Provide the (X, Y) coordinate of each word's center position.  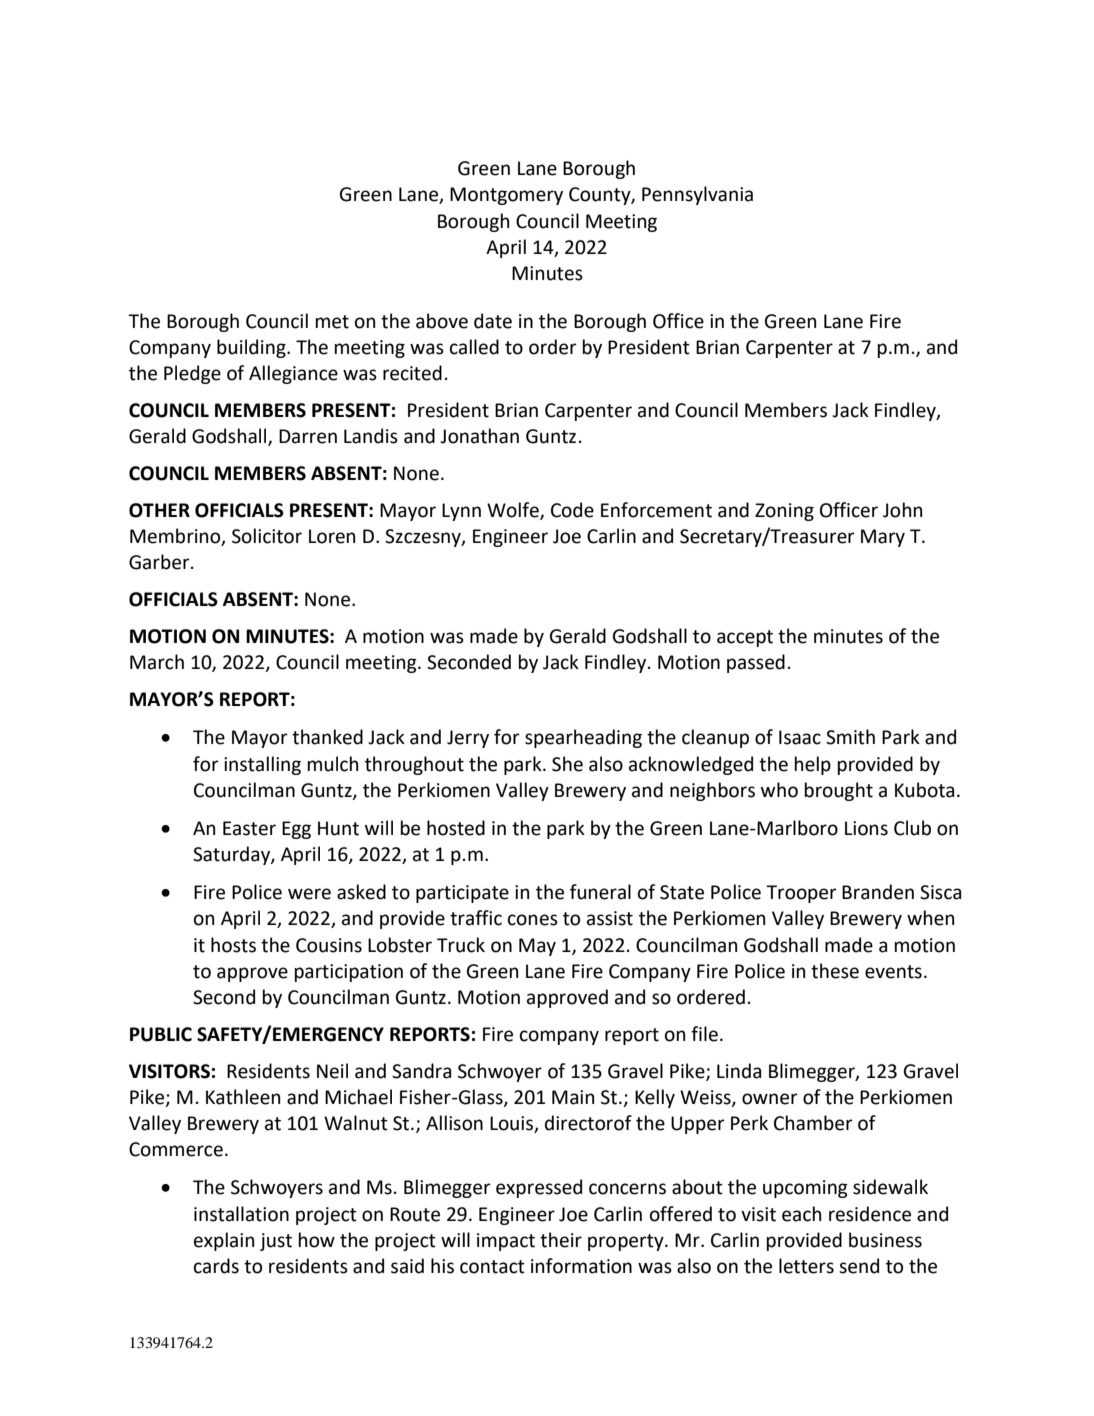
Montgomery (506, 196)
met (332, 322)
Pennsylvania (697, 195)
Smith (850, 737)
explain (224, 1241)
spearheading (583, 738)
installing (262, 765)
